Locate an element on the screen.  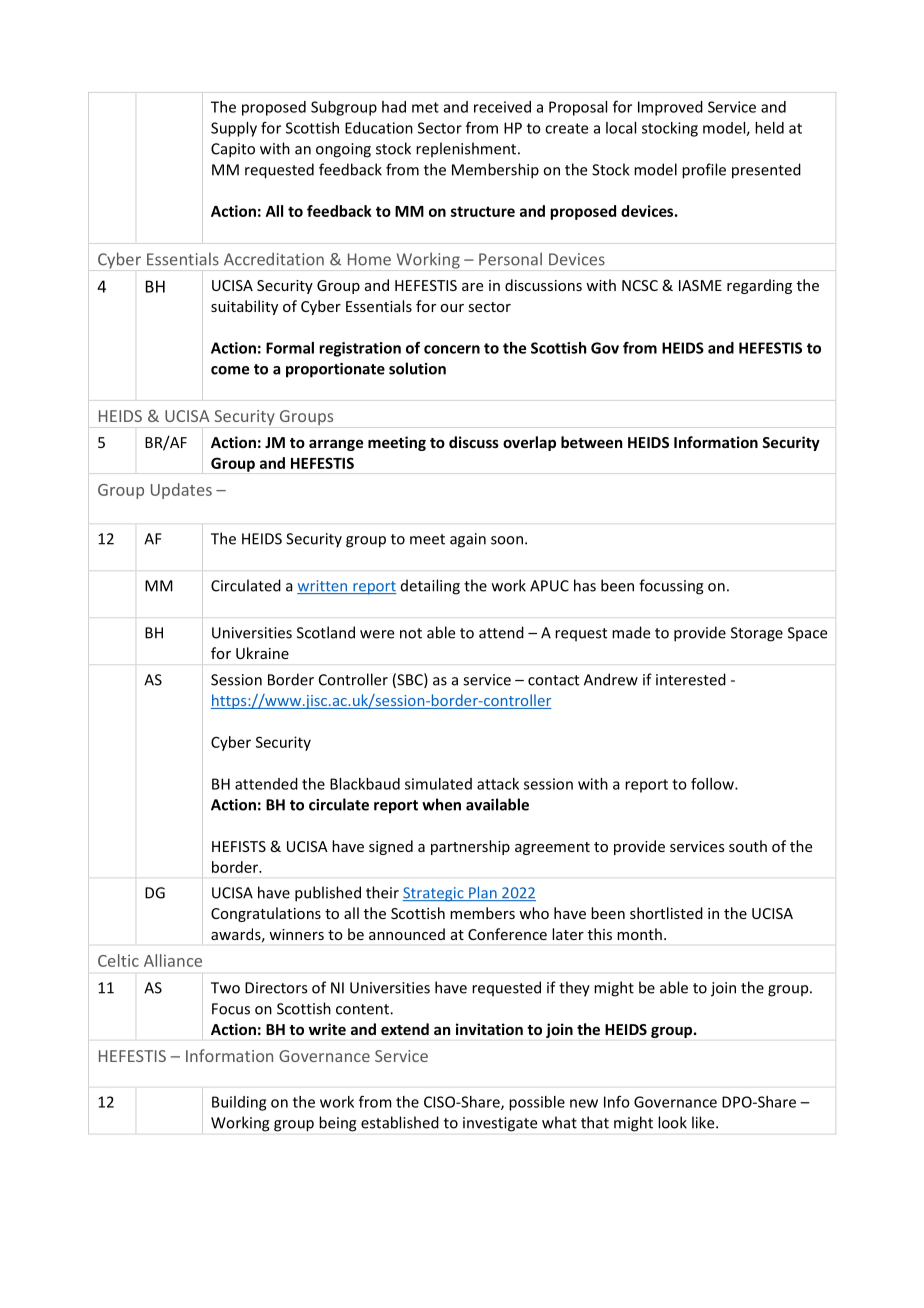
Building is located at coordinates (239, 1103).
